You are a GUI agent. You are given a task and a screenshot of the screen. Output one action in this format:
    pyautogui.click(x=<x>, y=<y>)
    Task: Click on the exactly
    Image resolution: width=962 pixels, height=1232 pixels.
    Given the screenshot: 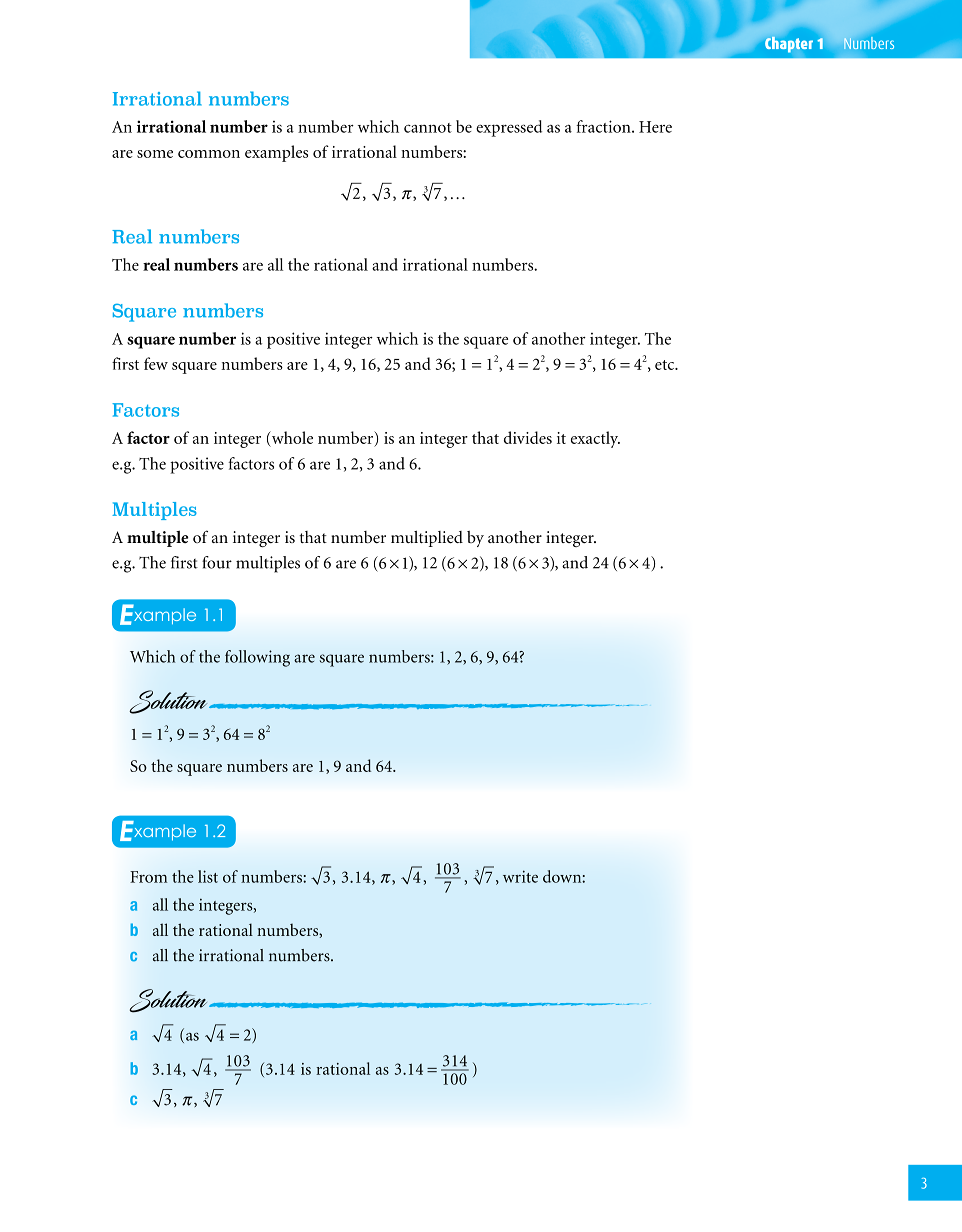 What is the action you would take?
    pyautogui.click(x=595, y=439)
